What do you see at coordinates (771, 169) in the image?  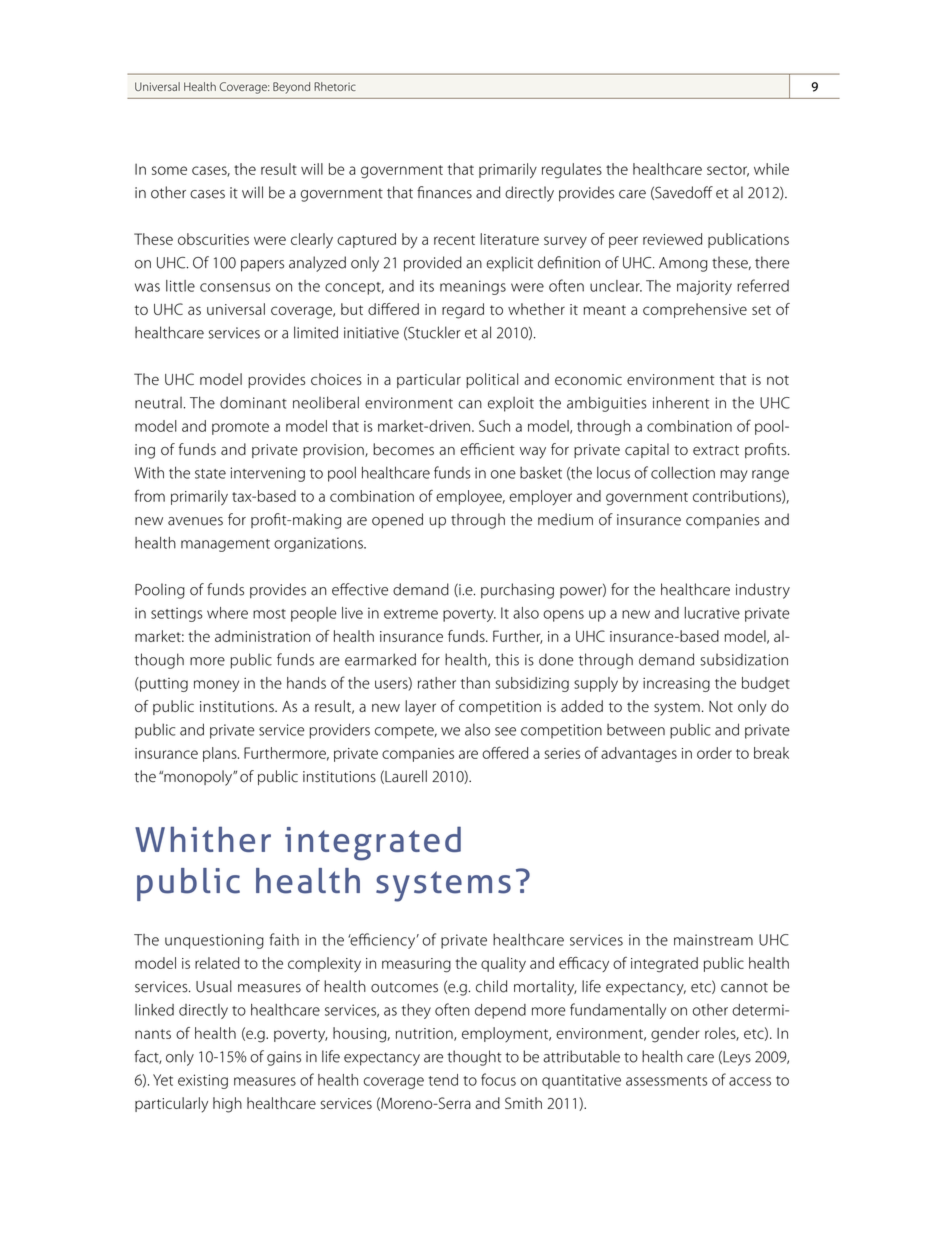 I see `while` at bounding box center [771, 169].
